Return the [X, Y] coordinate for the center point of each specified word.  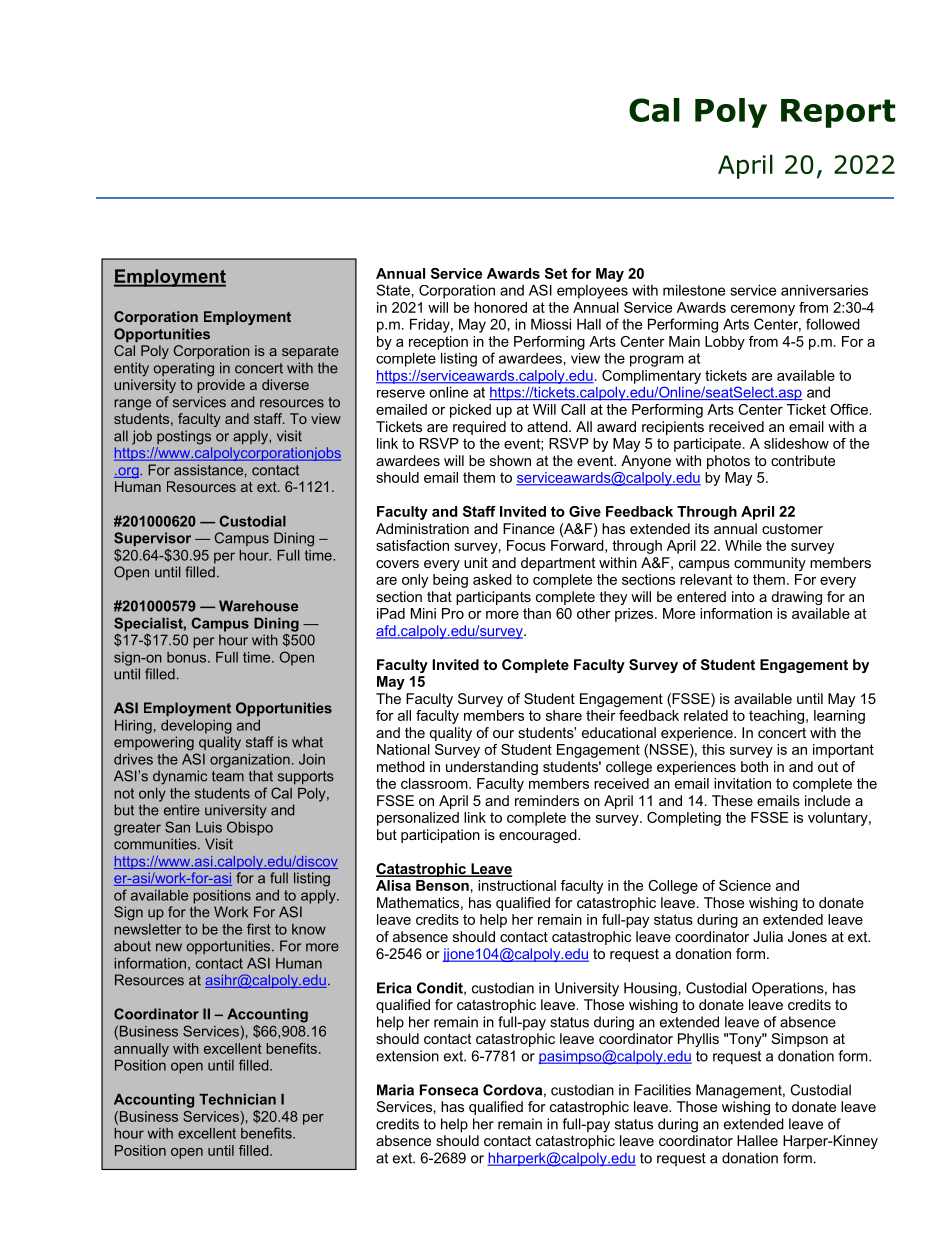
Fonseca [449, 1090]
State [393, 290]
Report [838, 113]
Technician [237, 1099]
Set [556, 273]
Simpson [800, 1040]
